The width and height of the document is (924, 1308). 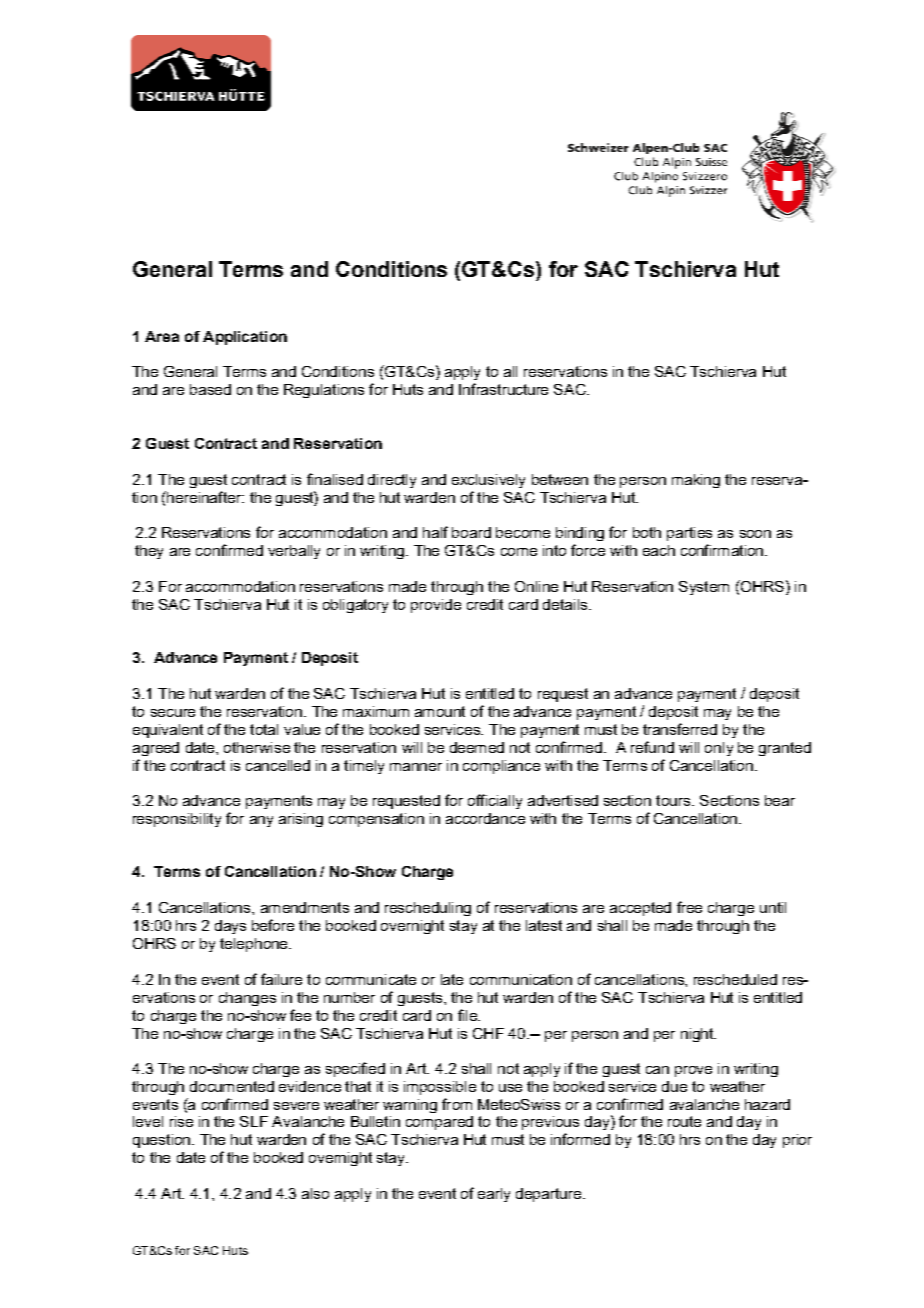 What do you see at coordinates (255, 945) in the document?
I see `telephone` at bounding box center [255, 945].
